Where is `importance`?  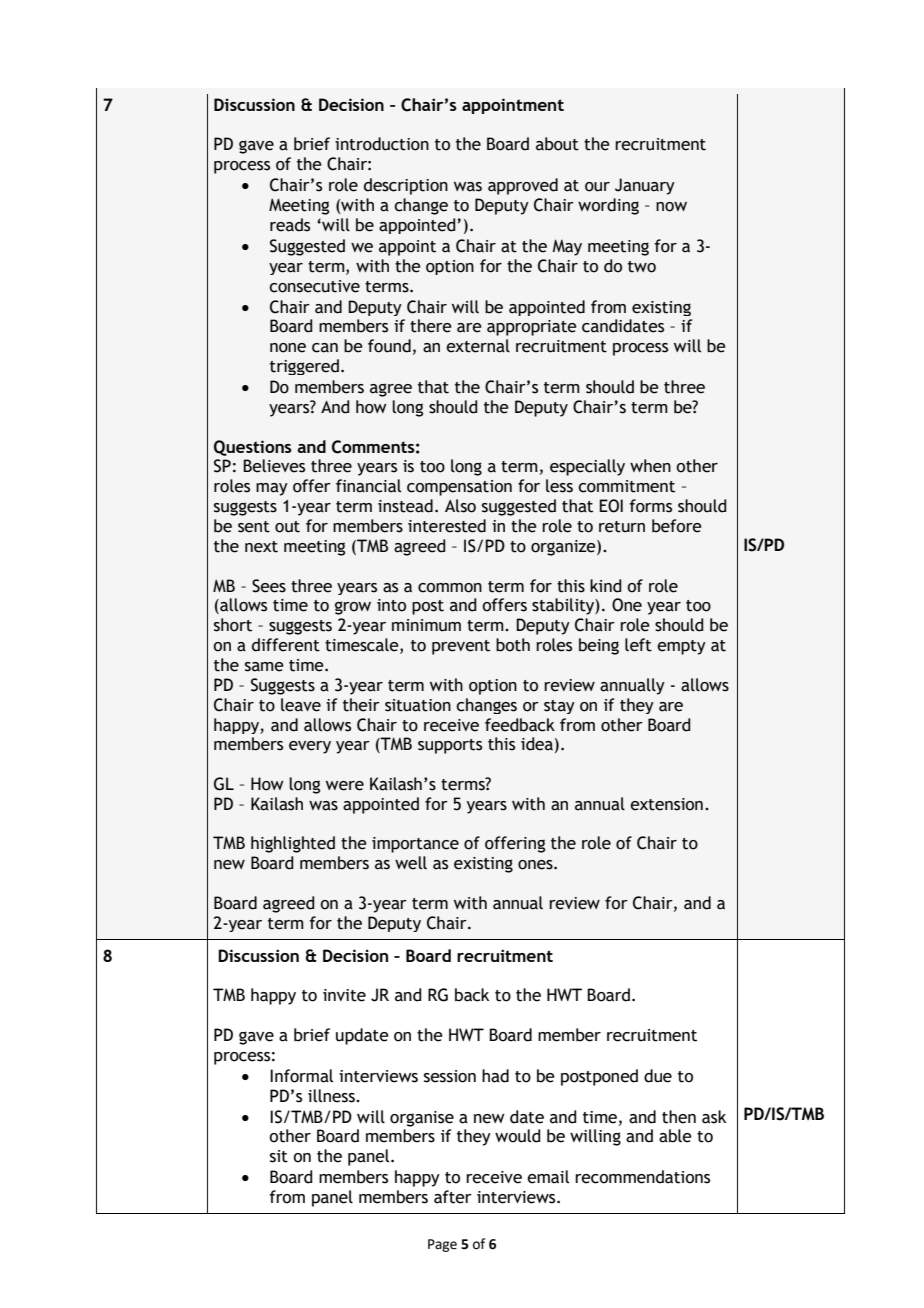
importance is located at coordinates (415, 845).
